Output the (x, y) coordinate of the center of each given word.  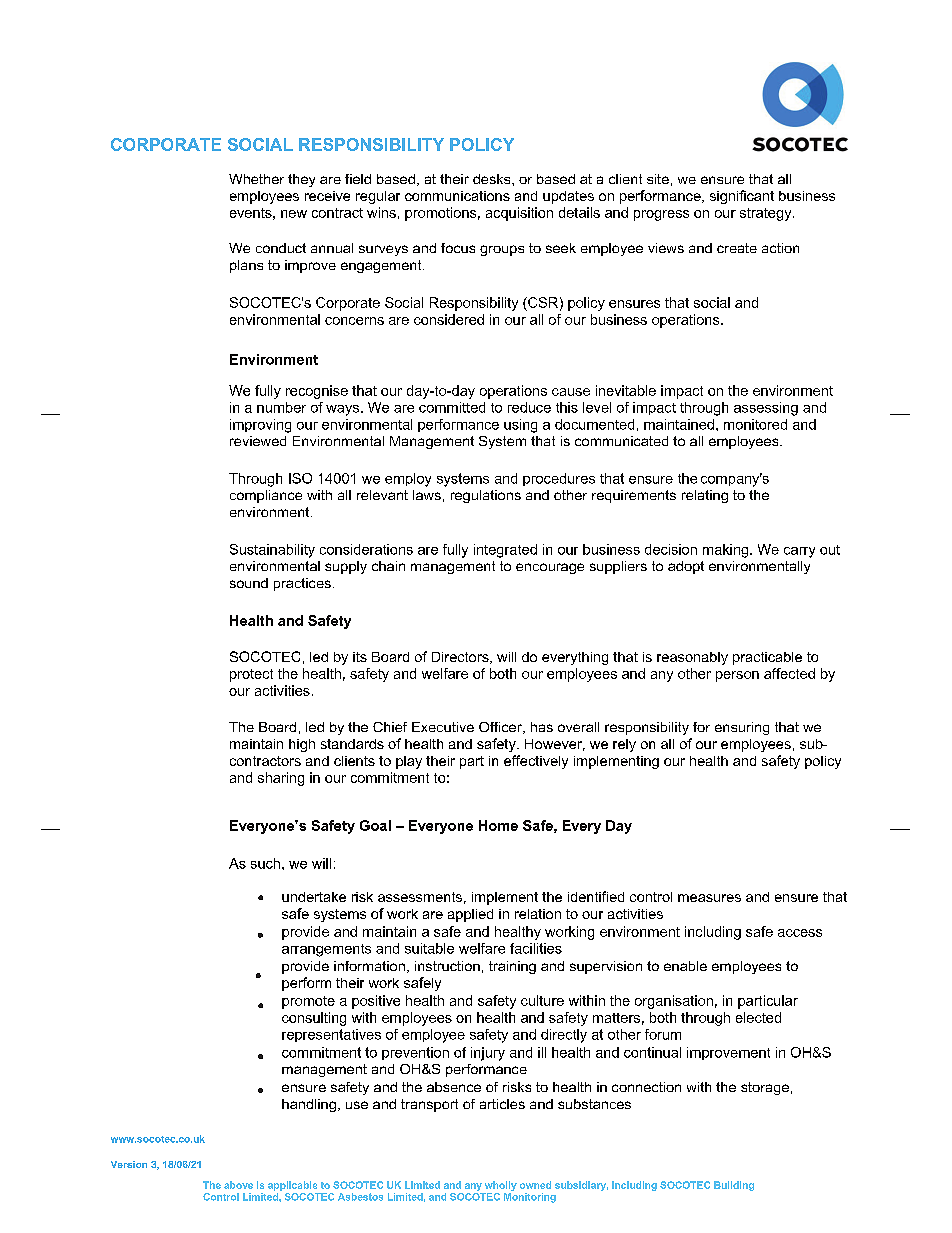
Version (129, 1164)
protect (251, 675)
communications (457, 196)
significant (742, 197)
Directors (461, 658)
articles (502, 1104)
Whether (256, 179)
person (737, 676)
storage (765, 1088)
